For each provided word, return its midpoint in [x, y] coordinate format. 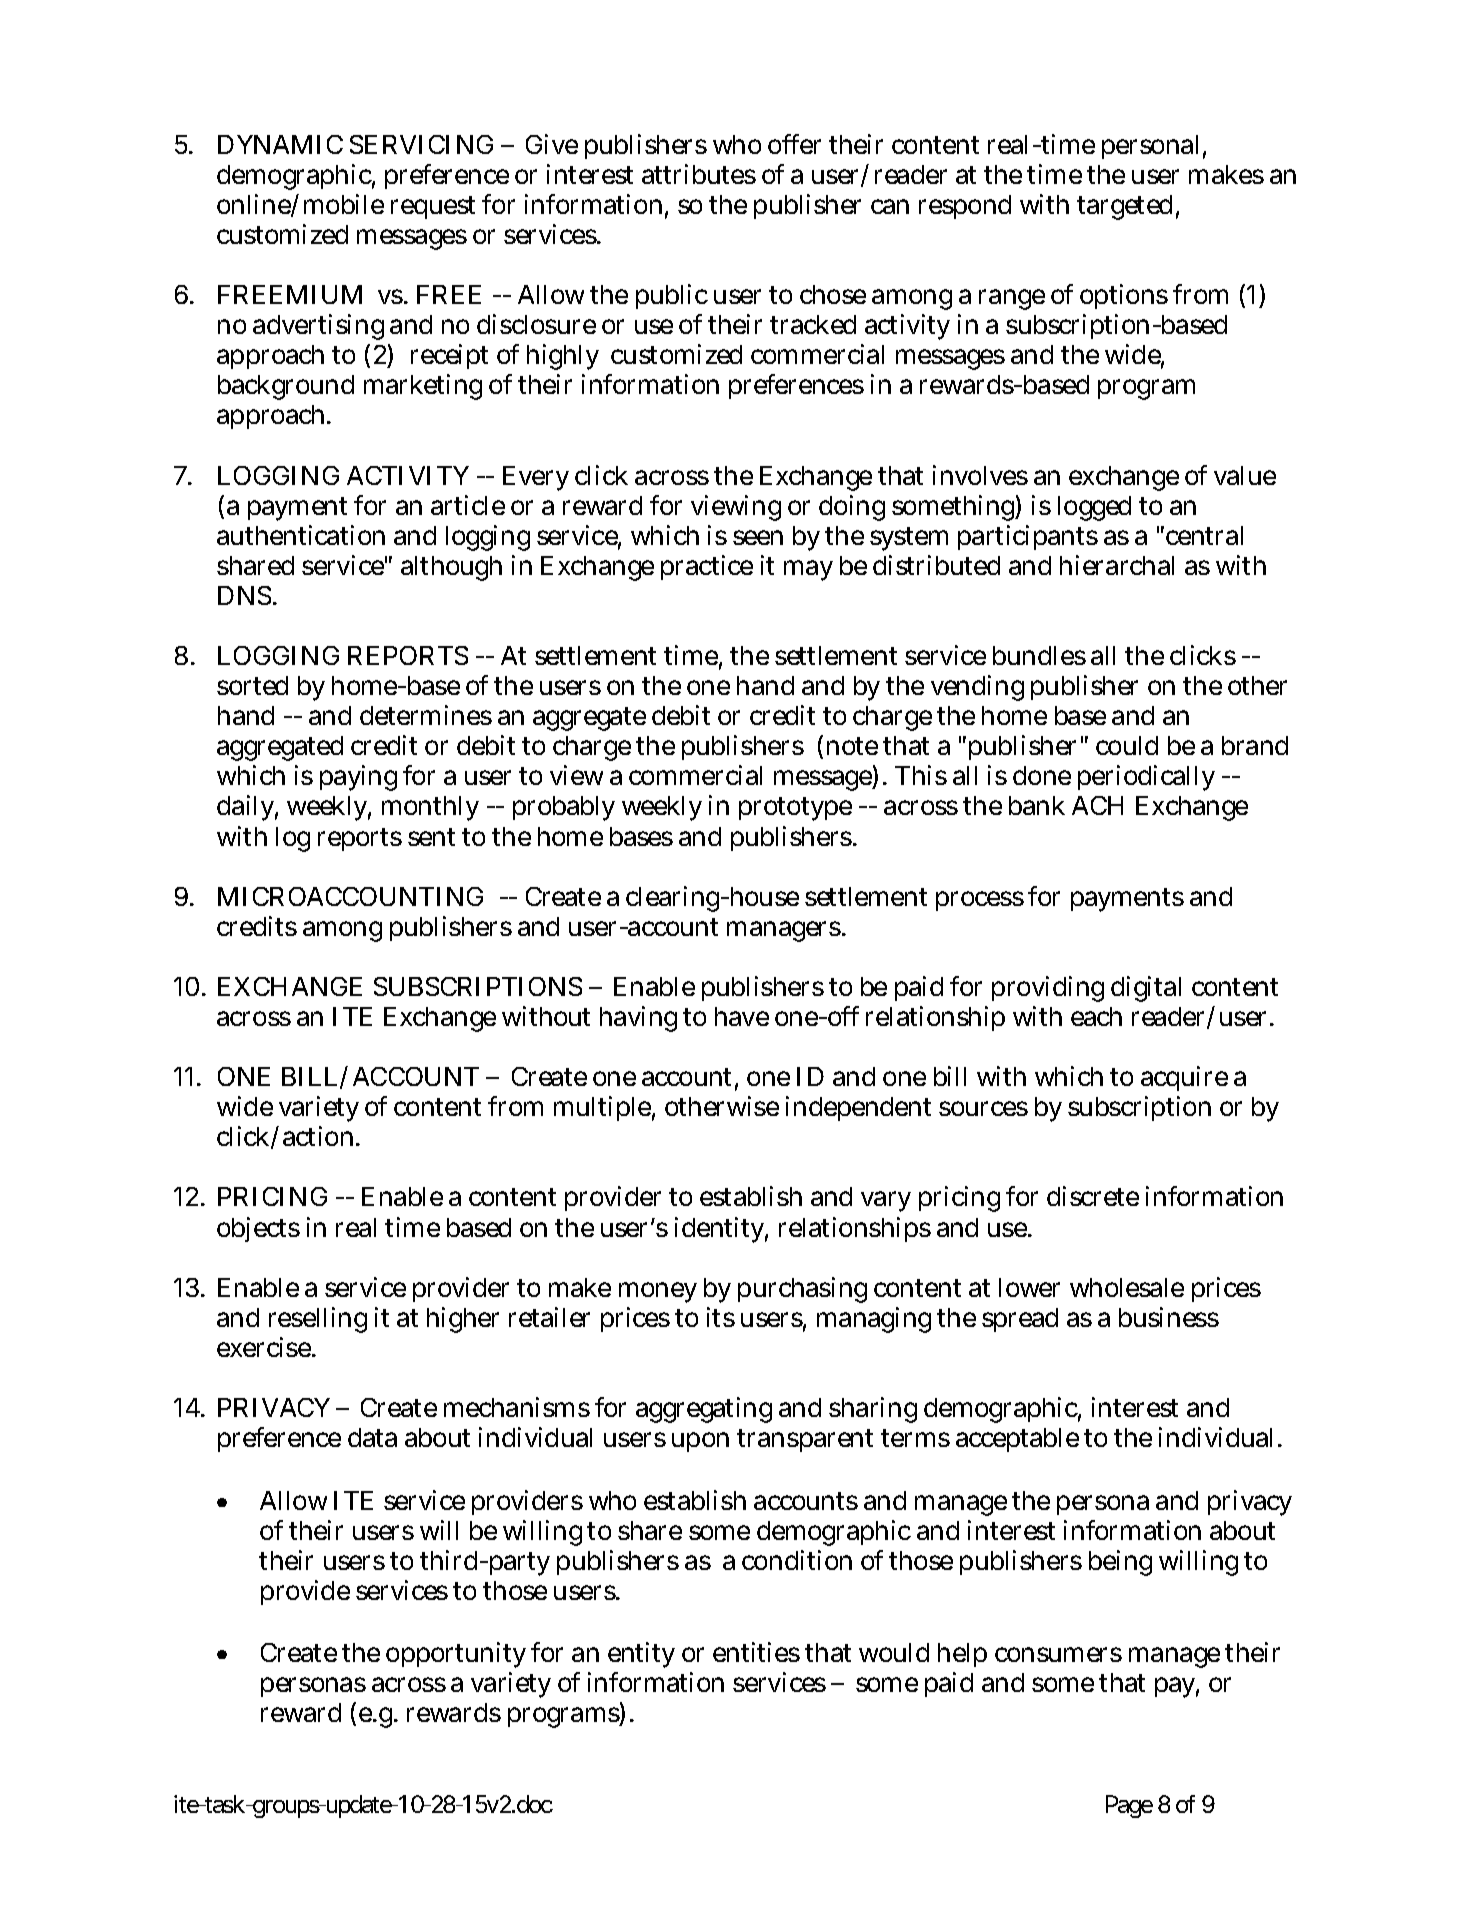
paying [358, 778]
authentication [301, 535]
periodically [1146, 778]
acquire [1184, 1078]
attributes [699, 174]
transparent [805, 1440]
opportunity [456, 1655]
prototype [795, 809]
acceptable [1017, 1440]
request [433, 207]
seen [758, 537]
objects [258, 1229]
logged [1094, 508]
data [372, 1437]
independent [858, 1108]
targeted [1124, 207]
